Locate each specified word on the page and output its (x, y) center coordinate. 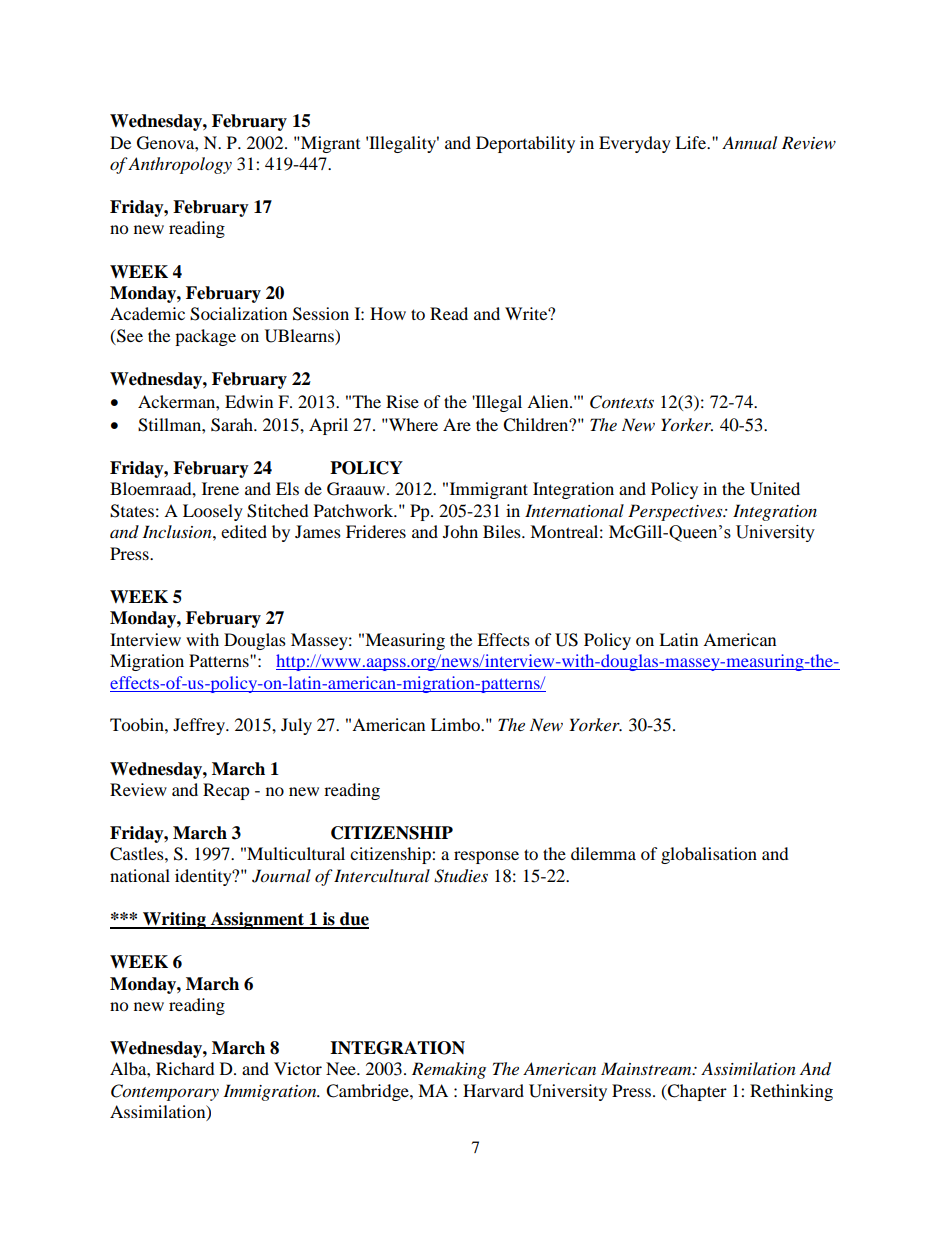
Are (457, 424)
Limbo (456, 724)
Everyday (635, 144)
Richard (185, 1068)
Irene (220, 488)
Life (692, 142)
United (775, 489)
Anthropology (179, 165)
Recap (226, 791)
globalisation (709, 855)
